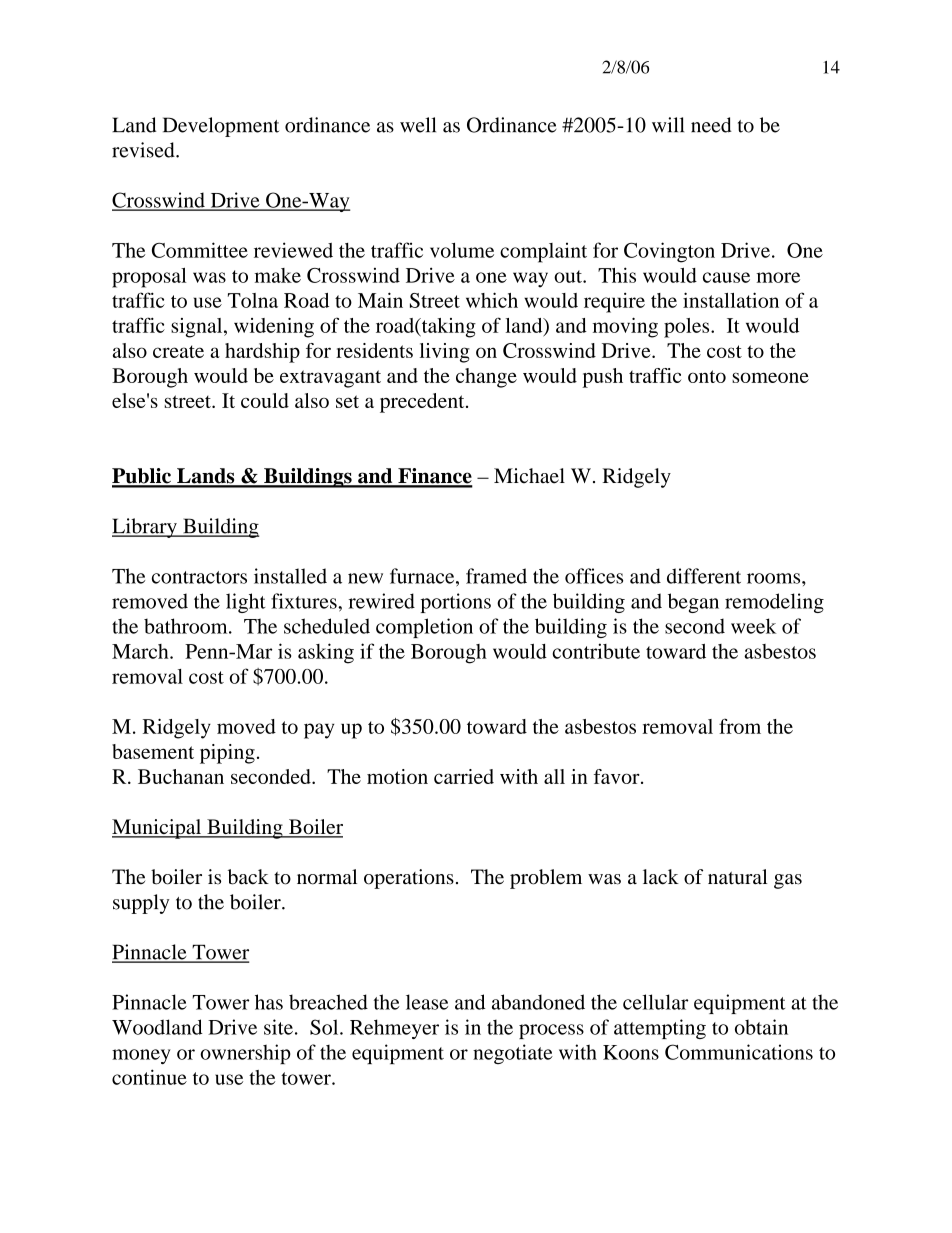  I want to click on need, so click(711, 125).
